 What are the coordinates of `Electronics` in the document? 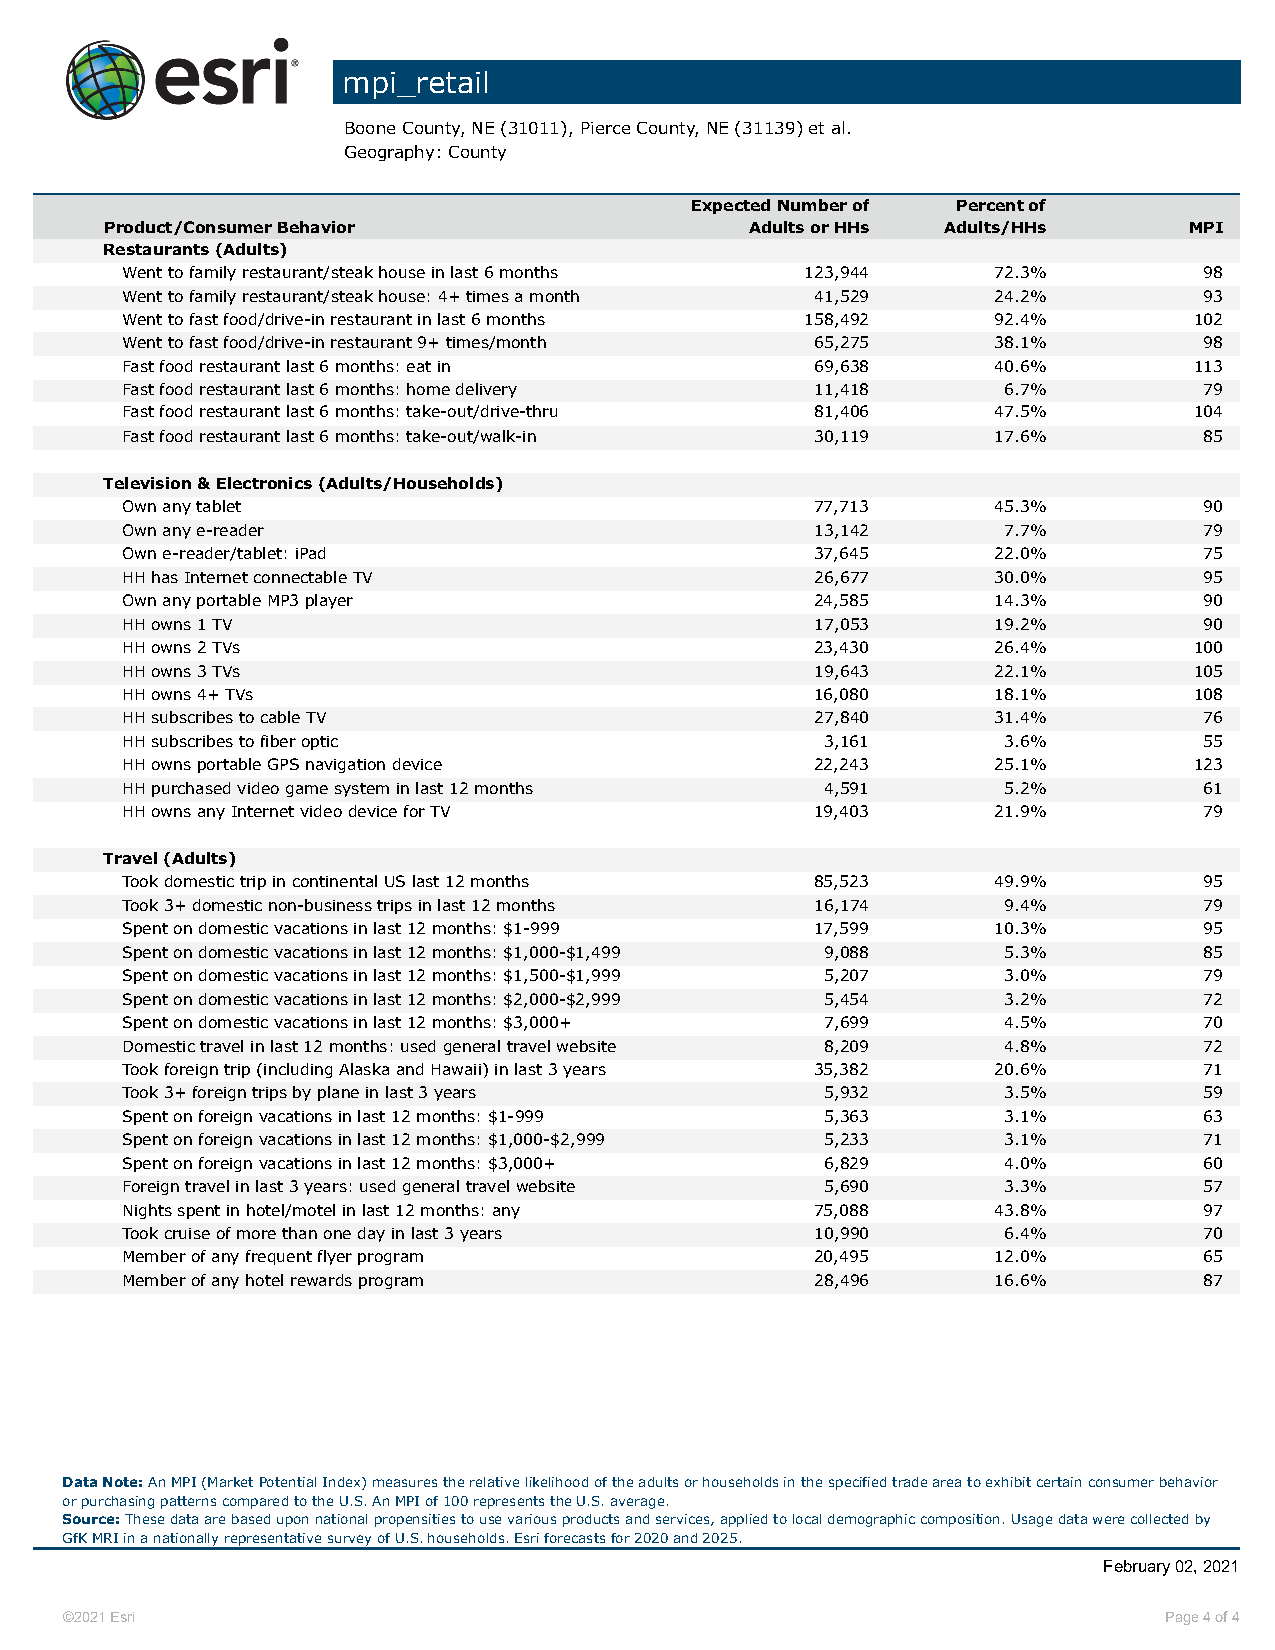 It's located at (264, 483).
